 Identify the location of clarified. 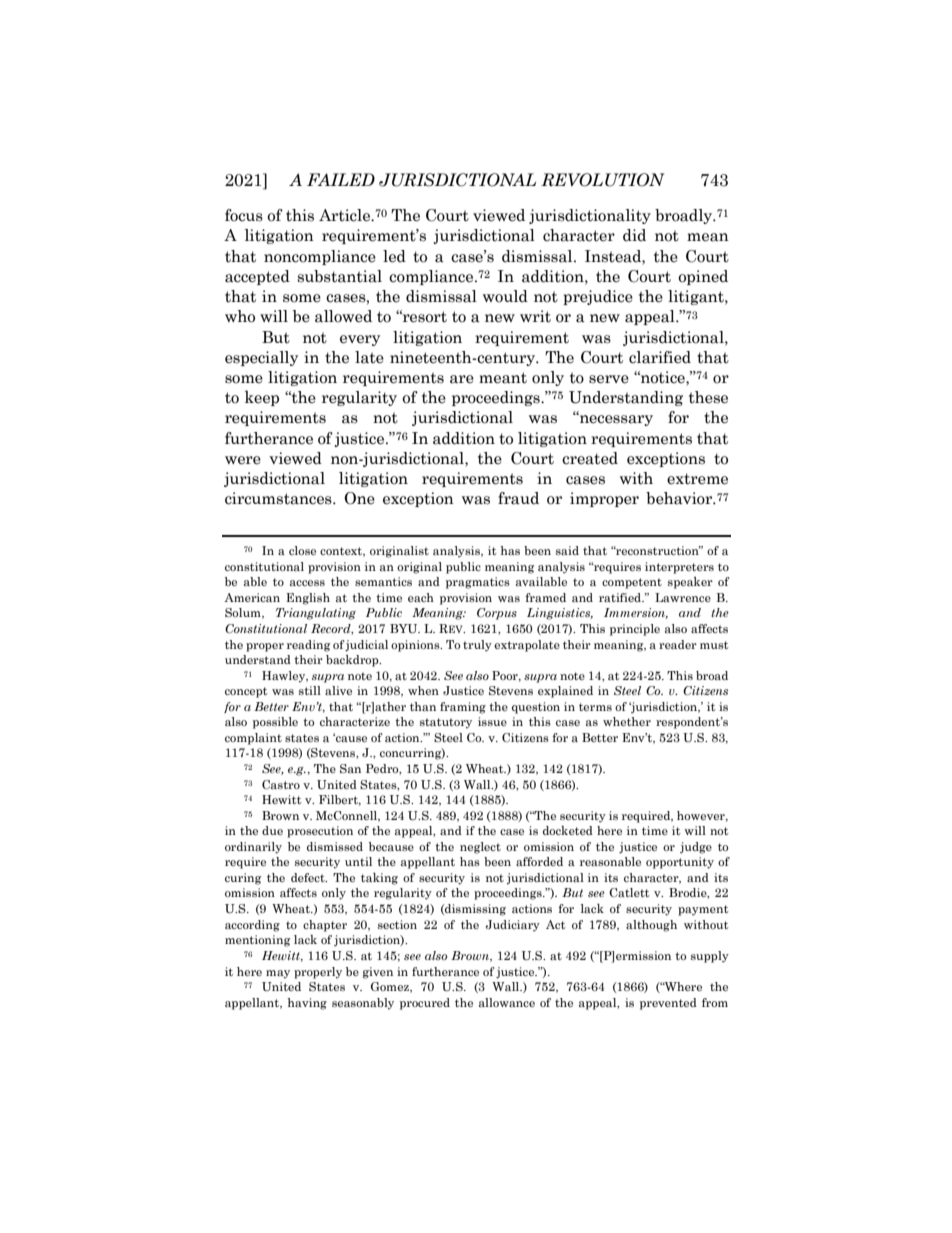
(660, 357).
